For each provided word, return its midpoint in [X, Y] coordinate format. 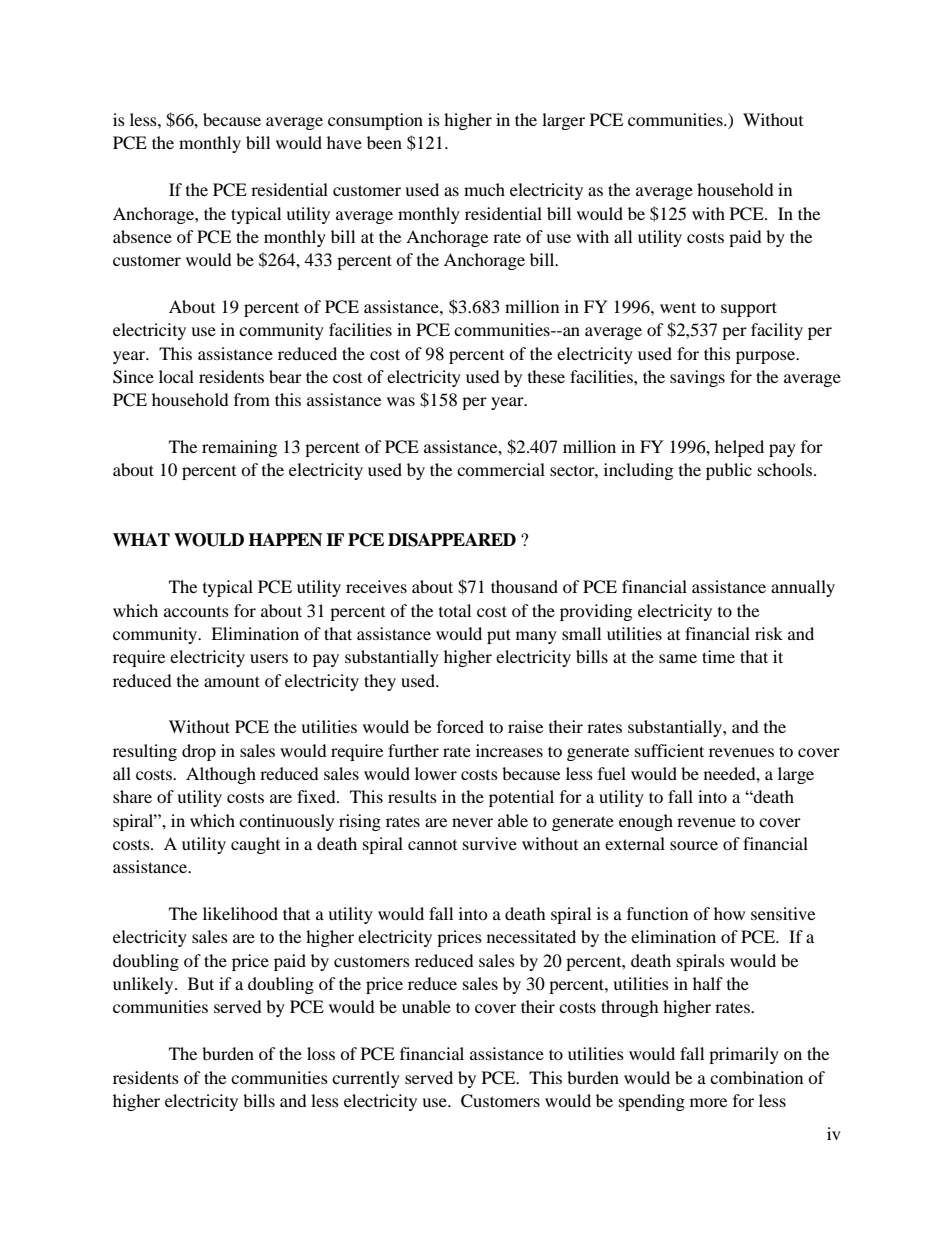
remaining [239, 448]
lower [436, 773]
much [484, 189]
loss [321, 1053]
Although [221, 775]
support [749, 309]
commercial [501, 469]
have [344, 142]
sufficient [669, 750]
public [729, 471]
